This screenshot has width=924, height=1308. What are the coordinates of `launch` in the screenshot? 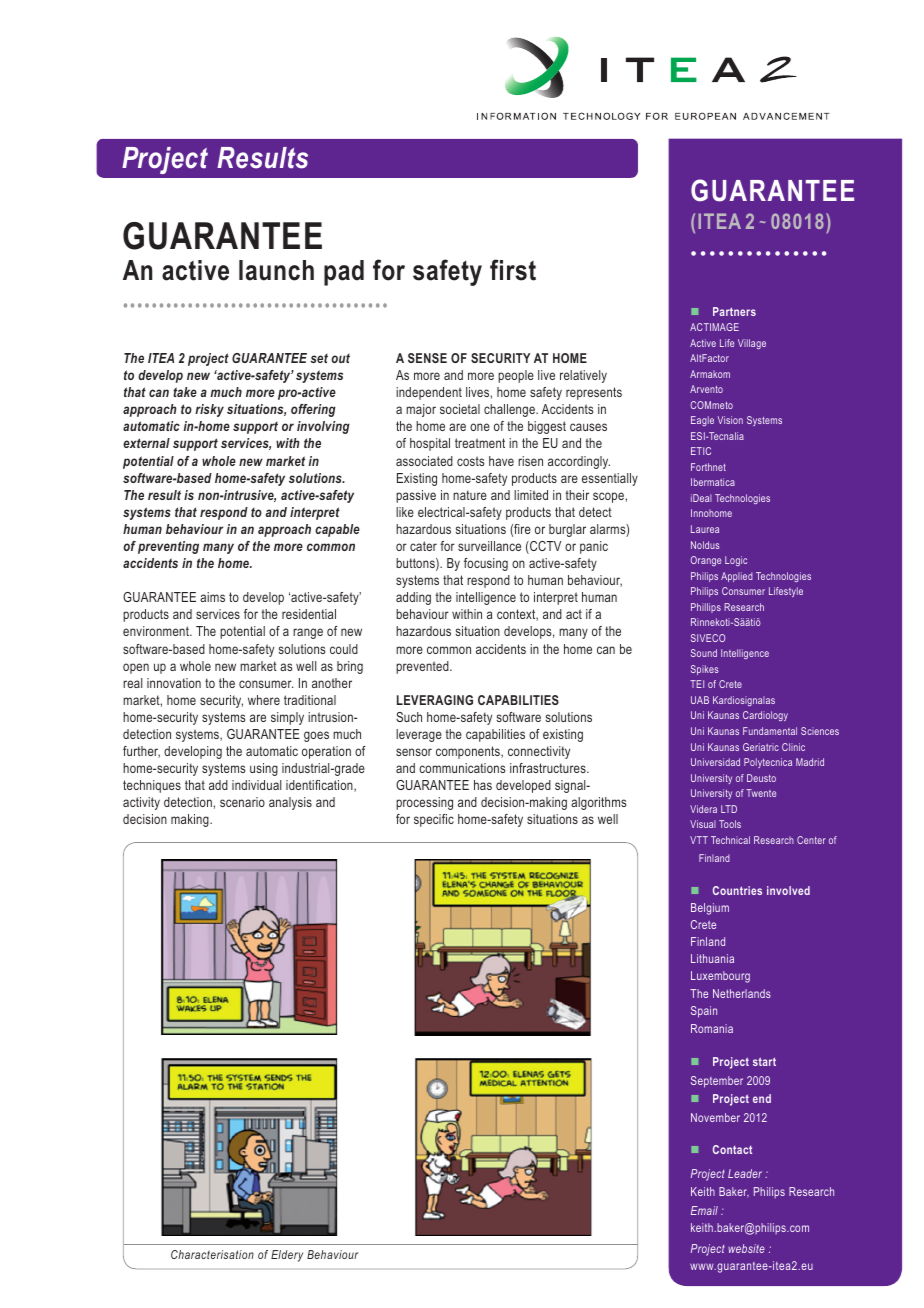 It's located at (276, 270).
